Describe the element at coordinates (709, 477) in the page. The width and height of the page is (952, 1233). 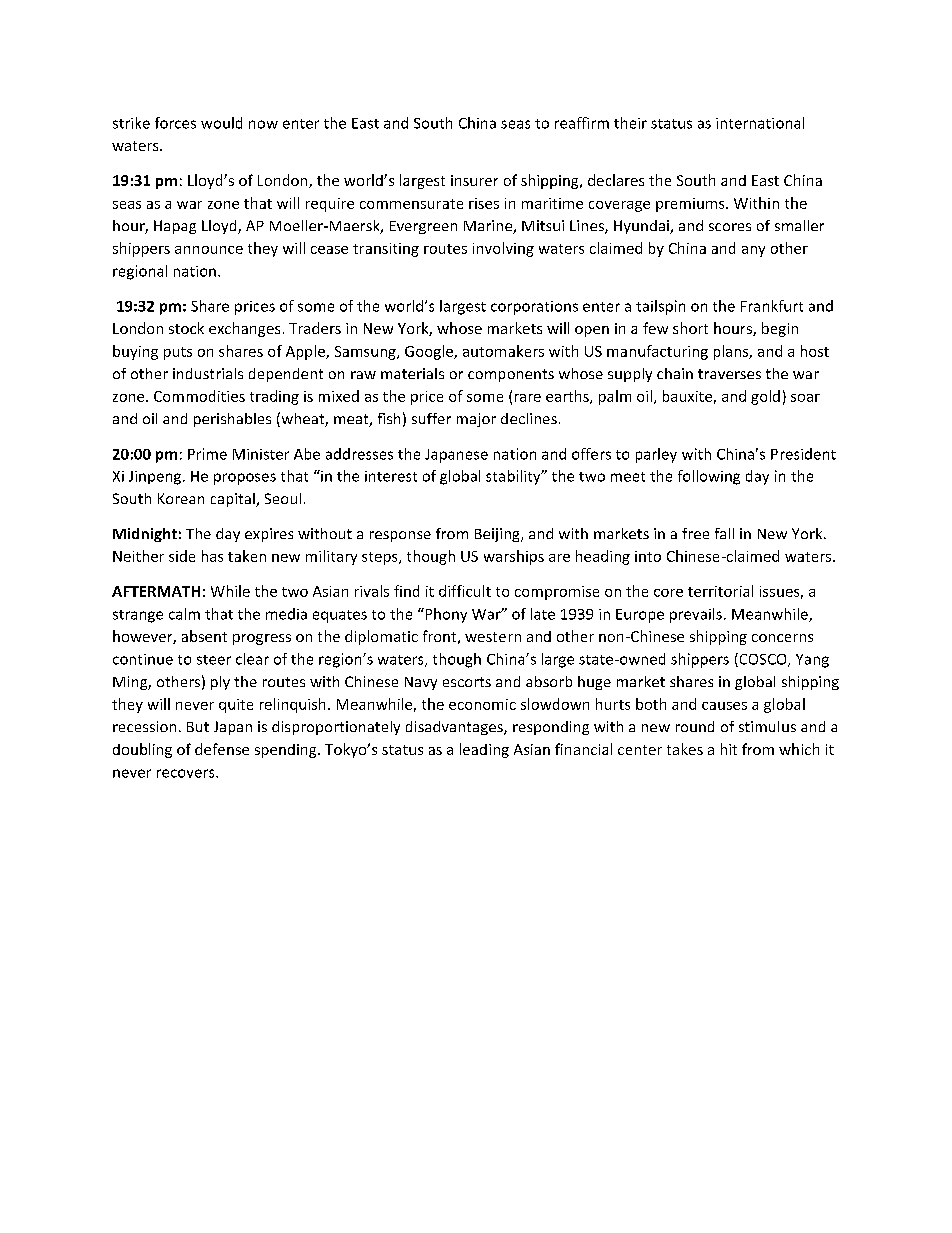
I see `following` at that location.
